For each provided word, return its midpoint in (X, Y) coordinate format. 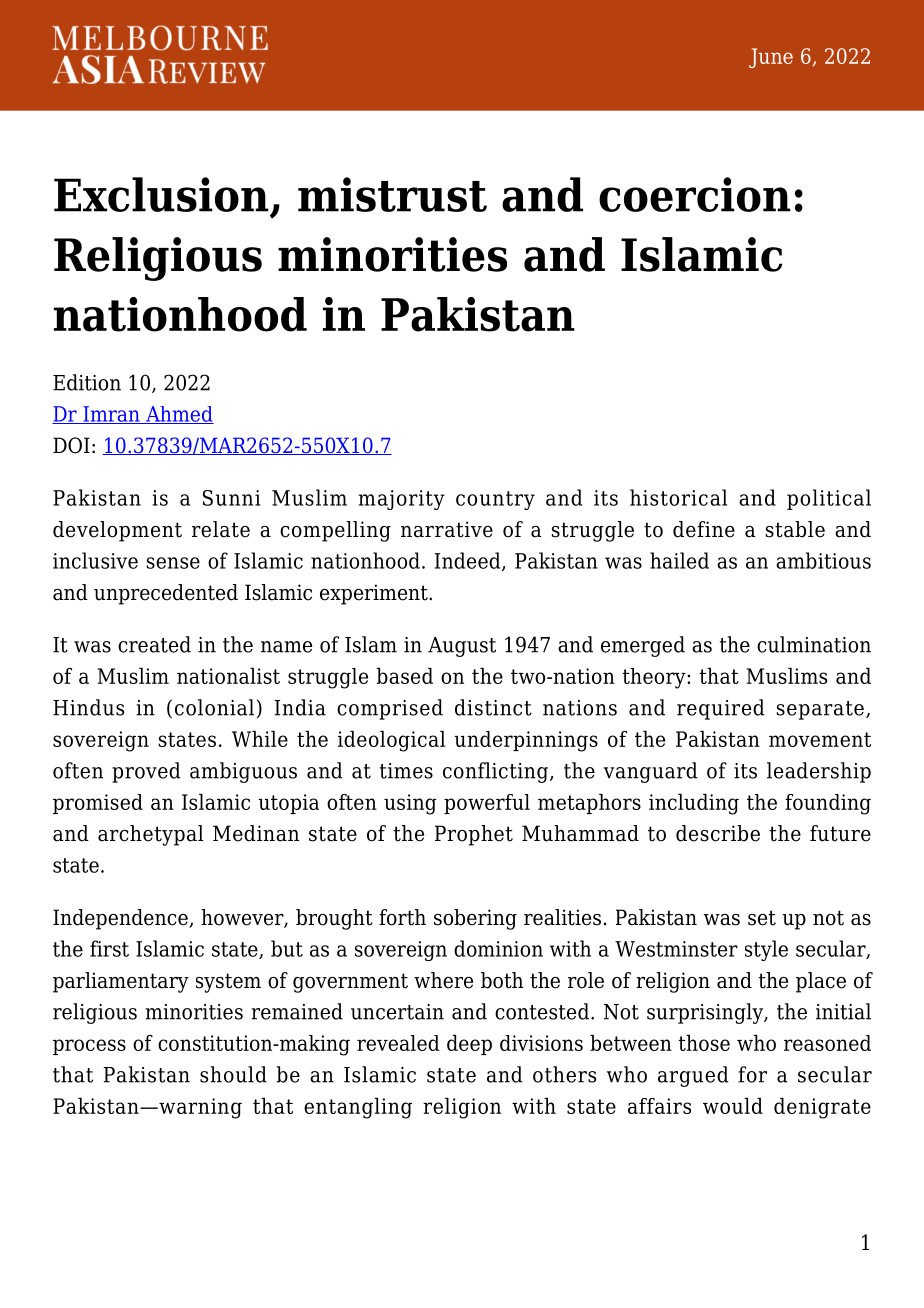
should (233, 1074)
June (771, 58)
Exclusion (161, 194)
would (733, 1106)
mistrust (392, 194)
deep (469, 1045)
